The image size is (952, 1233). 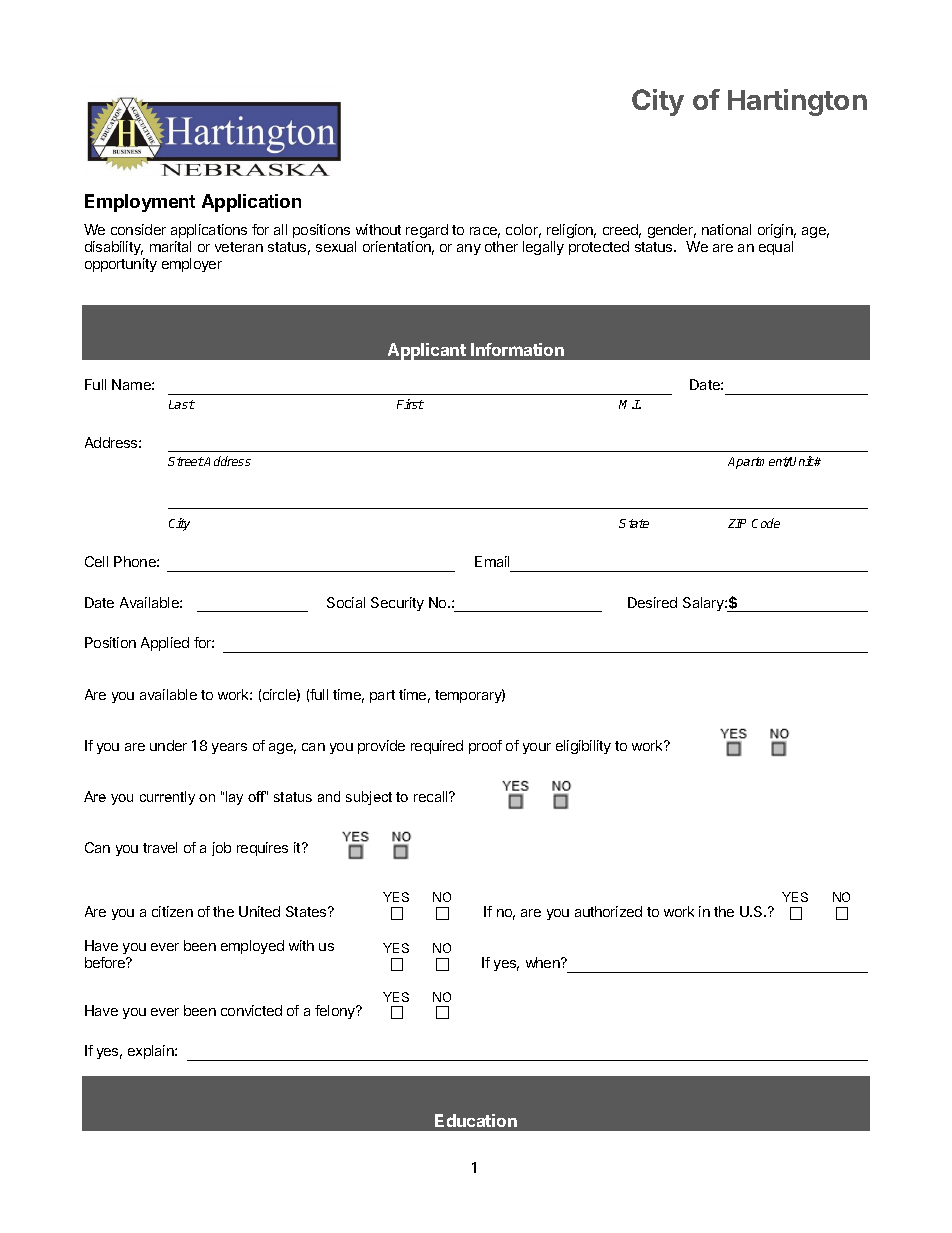 What do you see at coordinates (427, 231) in the screenshot?
I see `regard` at bounding box center [427, 231].
